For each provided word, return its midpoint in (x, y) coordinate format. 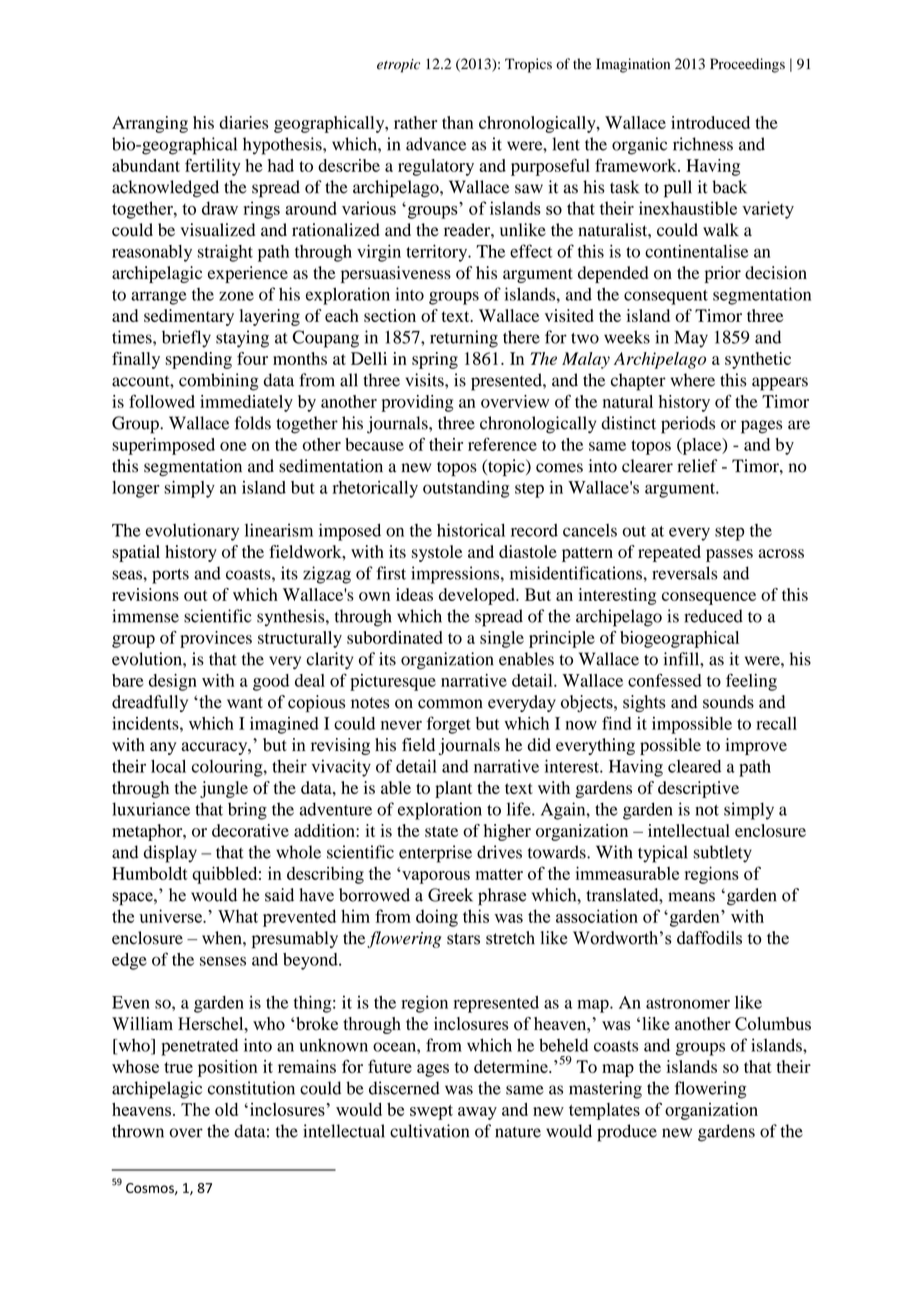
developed (478, 596)
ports (170, 576)
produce (627, 1133)
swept (431, 1112)
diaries (243, 122)
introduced (710, 122)
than (458, 122)
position (228, 1068)
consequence (709, 598)
